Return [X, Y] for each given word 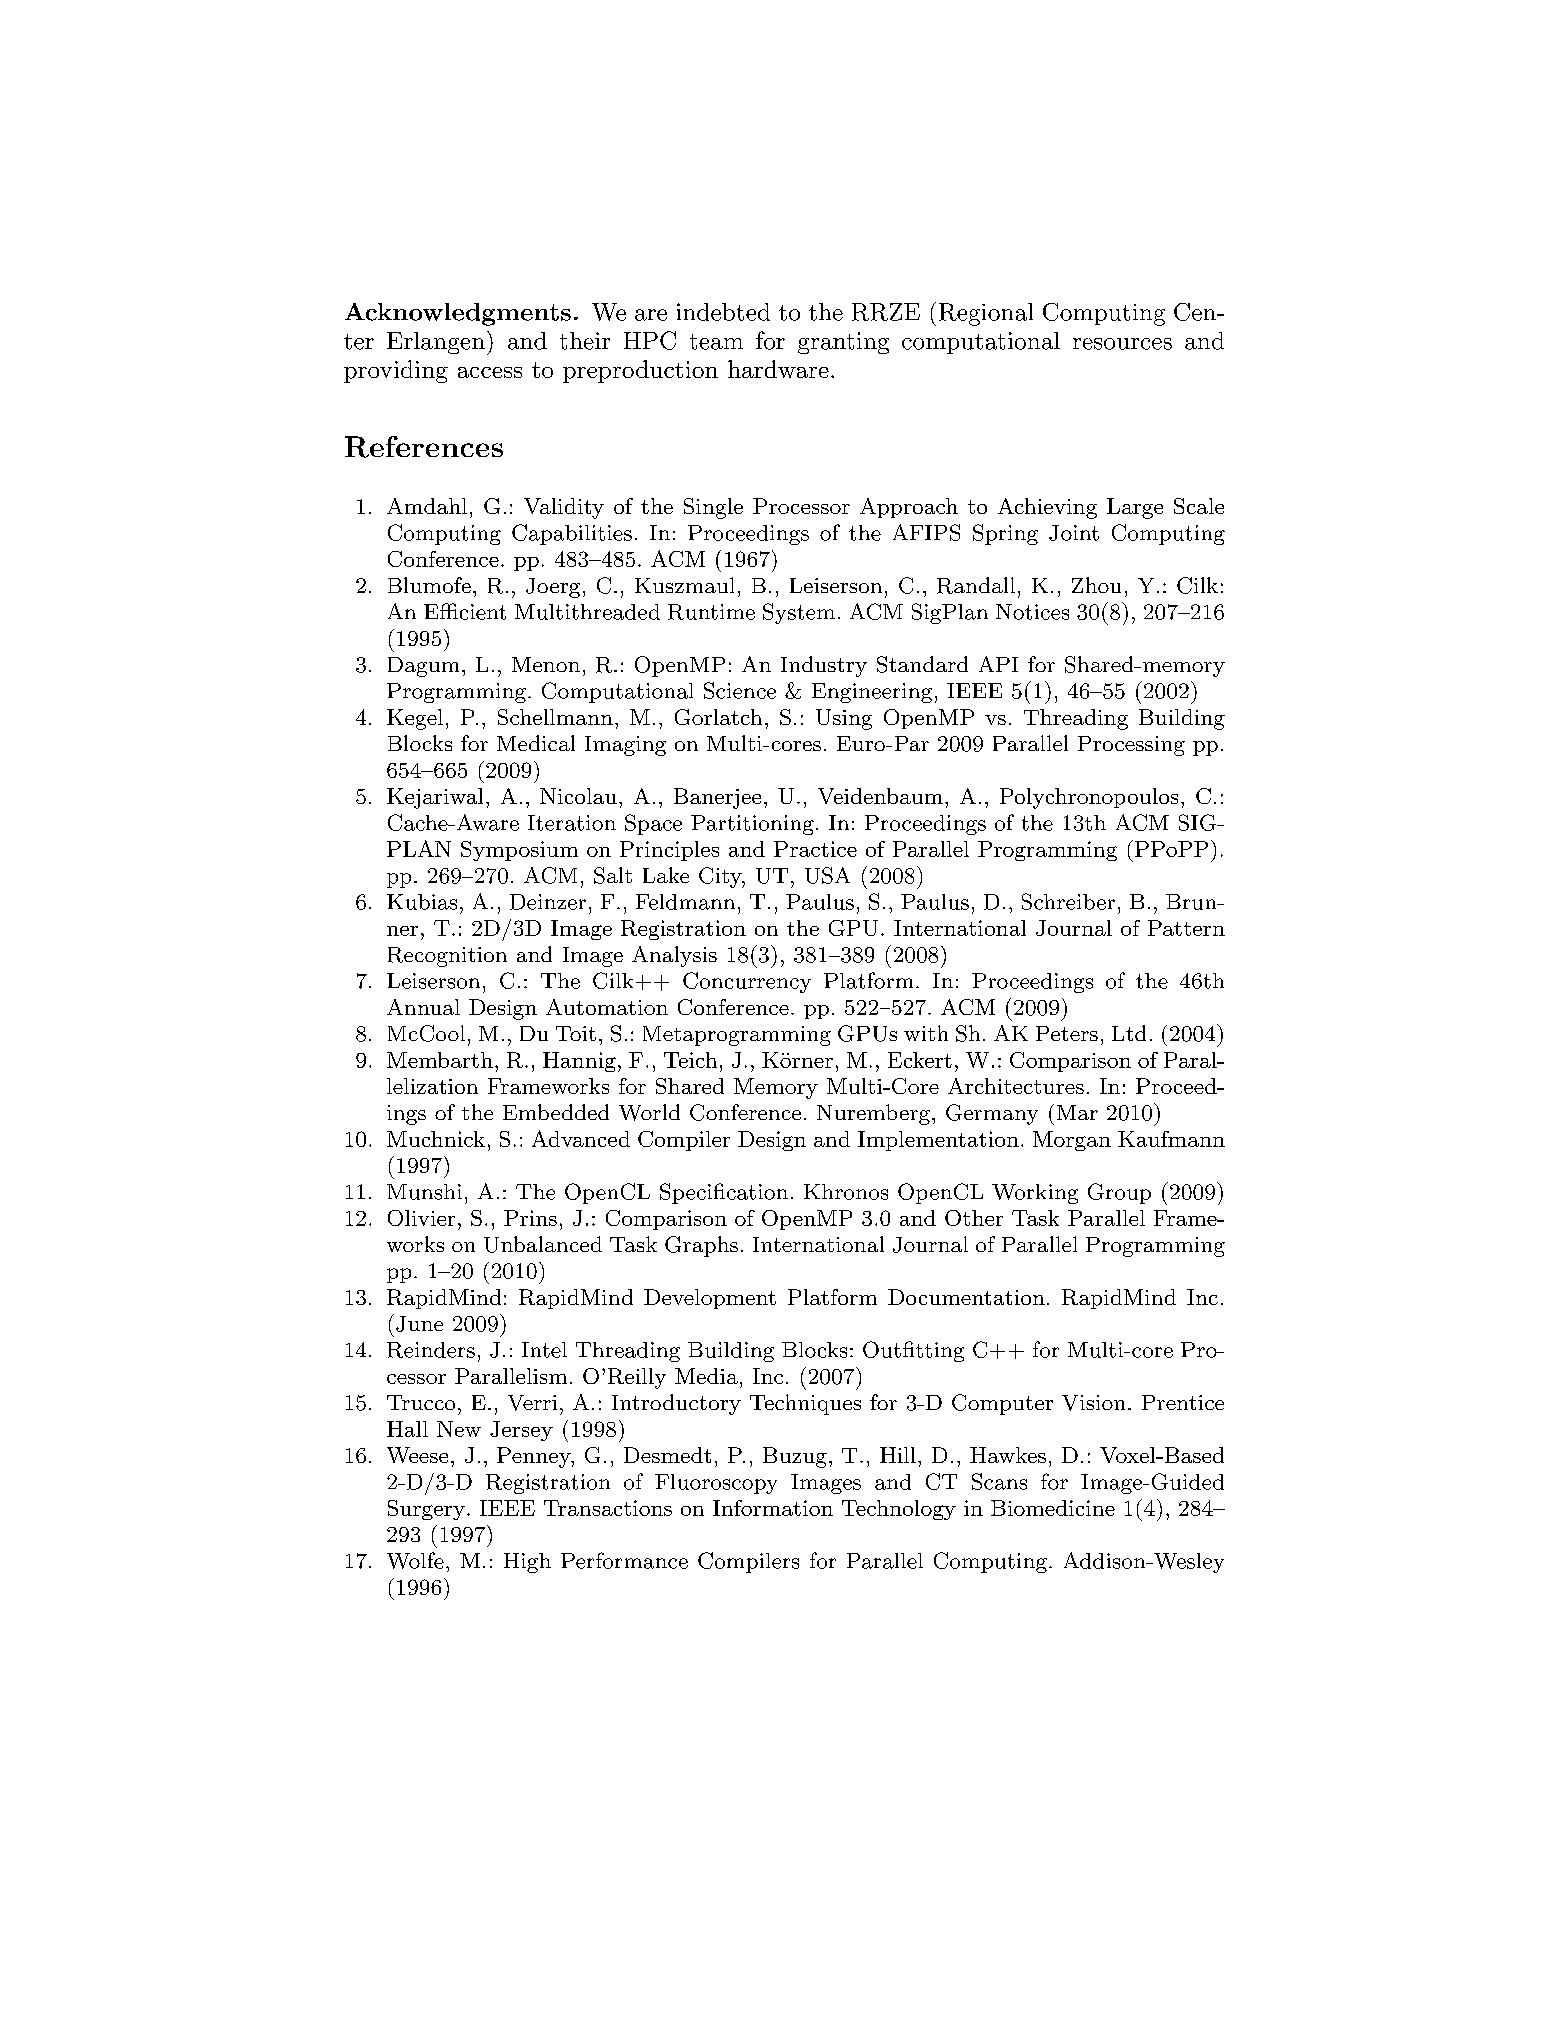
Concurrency [747, 982]
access [490, 372]
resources [1122, 344]
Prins [530, 1218]
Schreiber [1068, 901]
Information [773, 1508]
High [527, 1563]
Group [1119, 1193]
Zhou [1096, 585]
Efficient [465, 611]
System [799, 613]
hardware [778, 369]
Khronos [846, 1192]
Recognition [447, 957]
